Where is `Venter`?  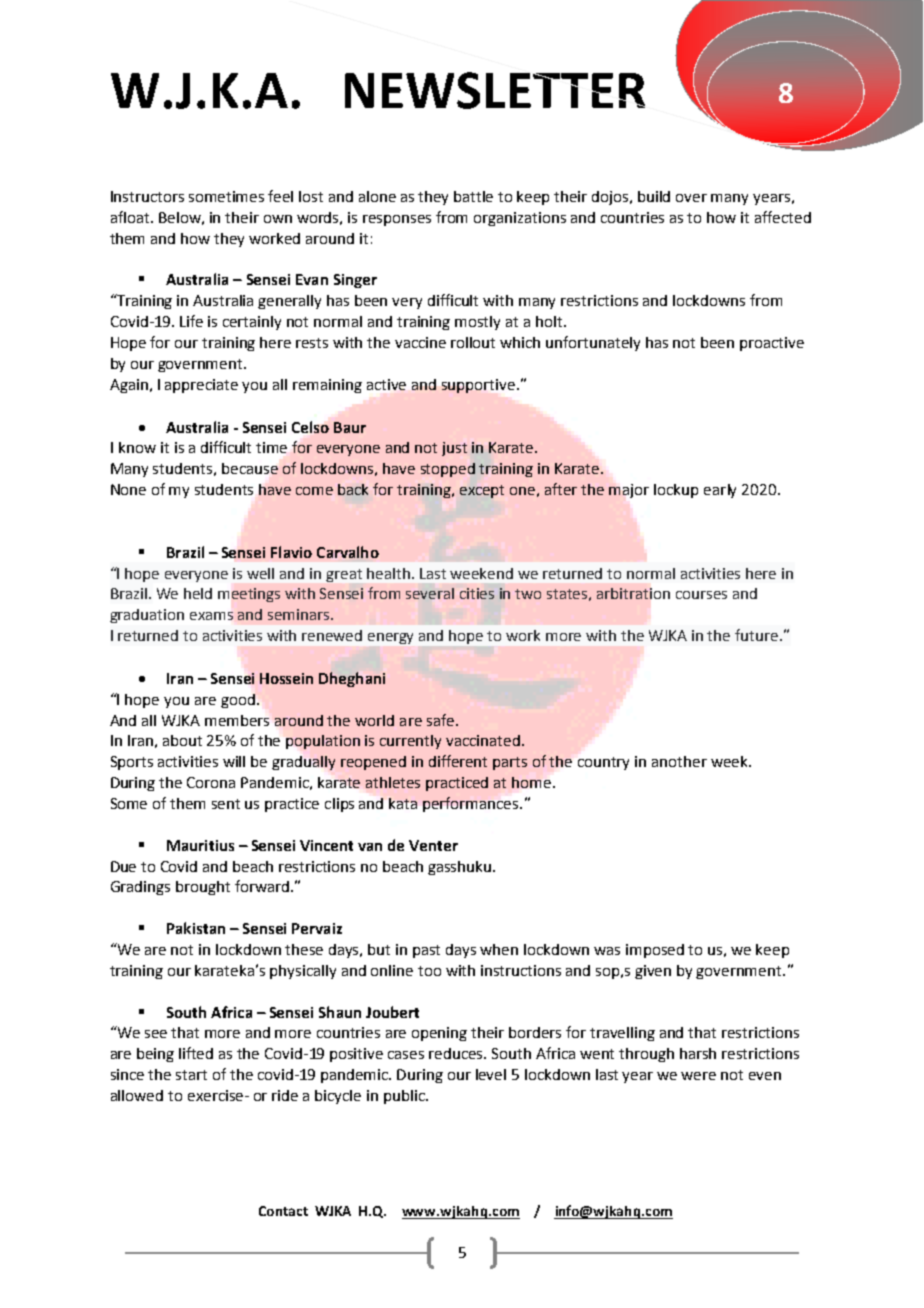 Venter is located at coordinates (433, 845).
